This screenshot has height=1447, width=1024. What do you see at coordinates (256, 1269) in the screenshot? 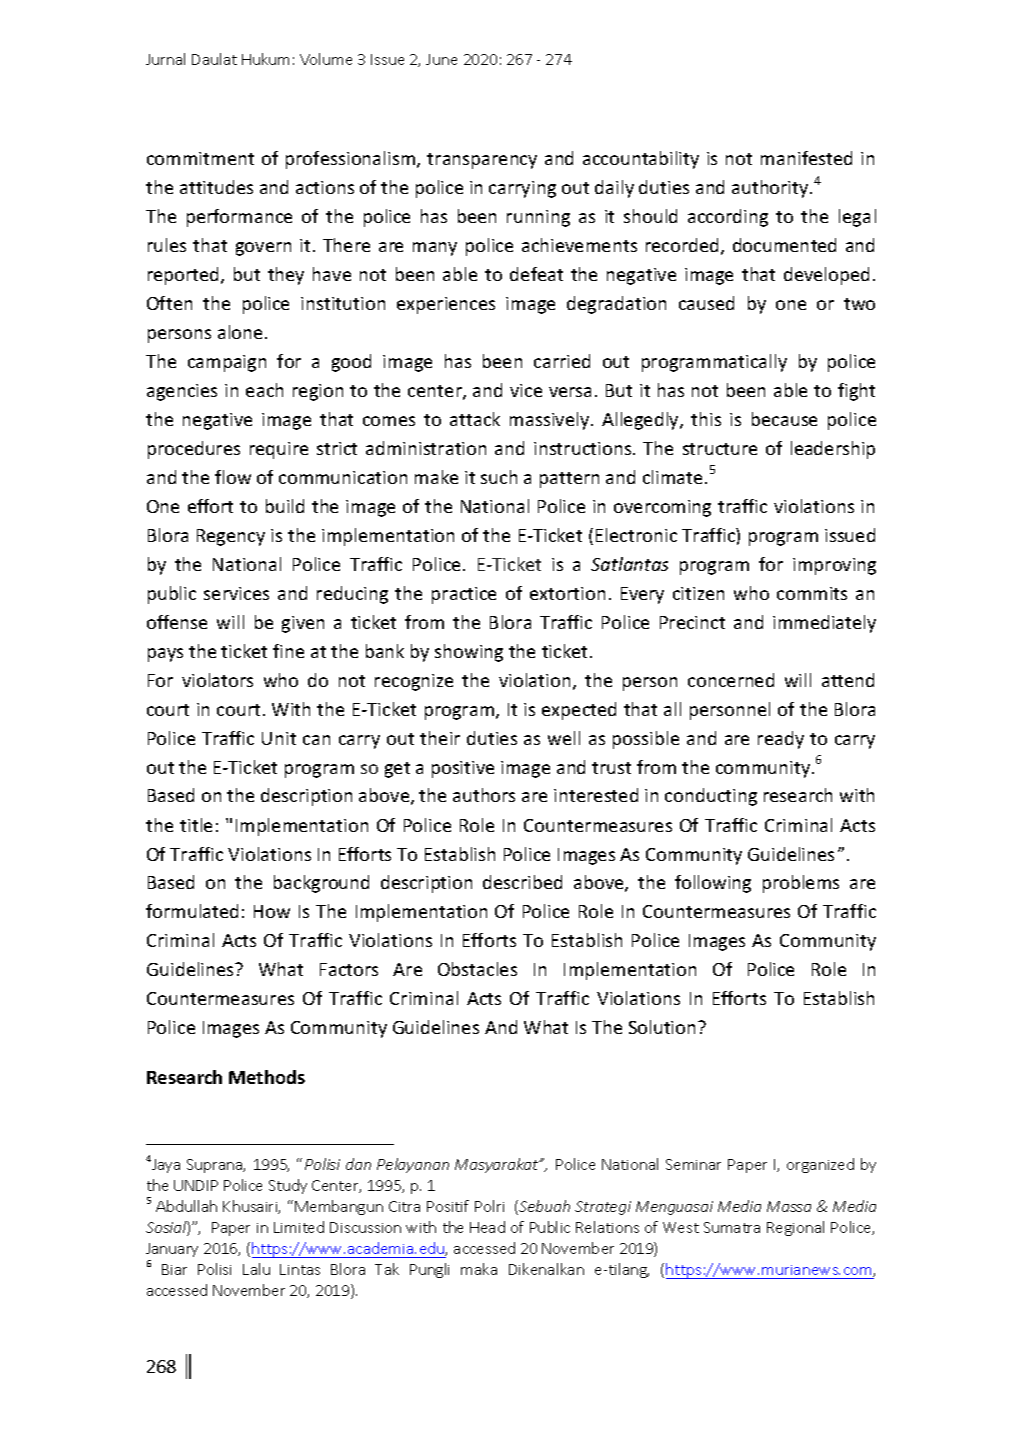
I see `Lalu` at bounding box center [256, 1269].
